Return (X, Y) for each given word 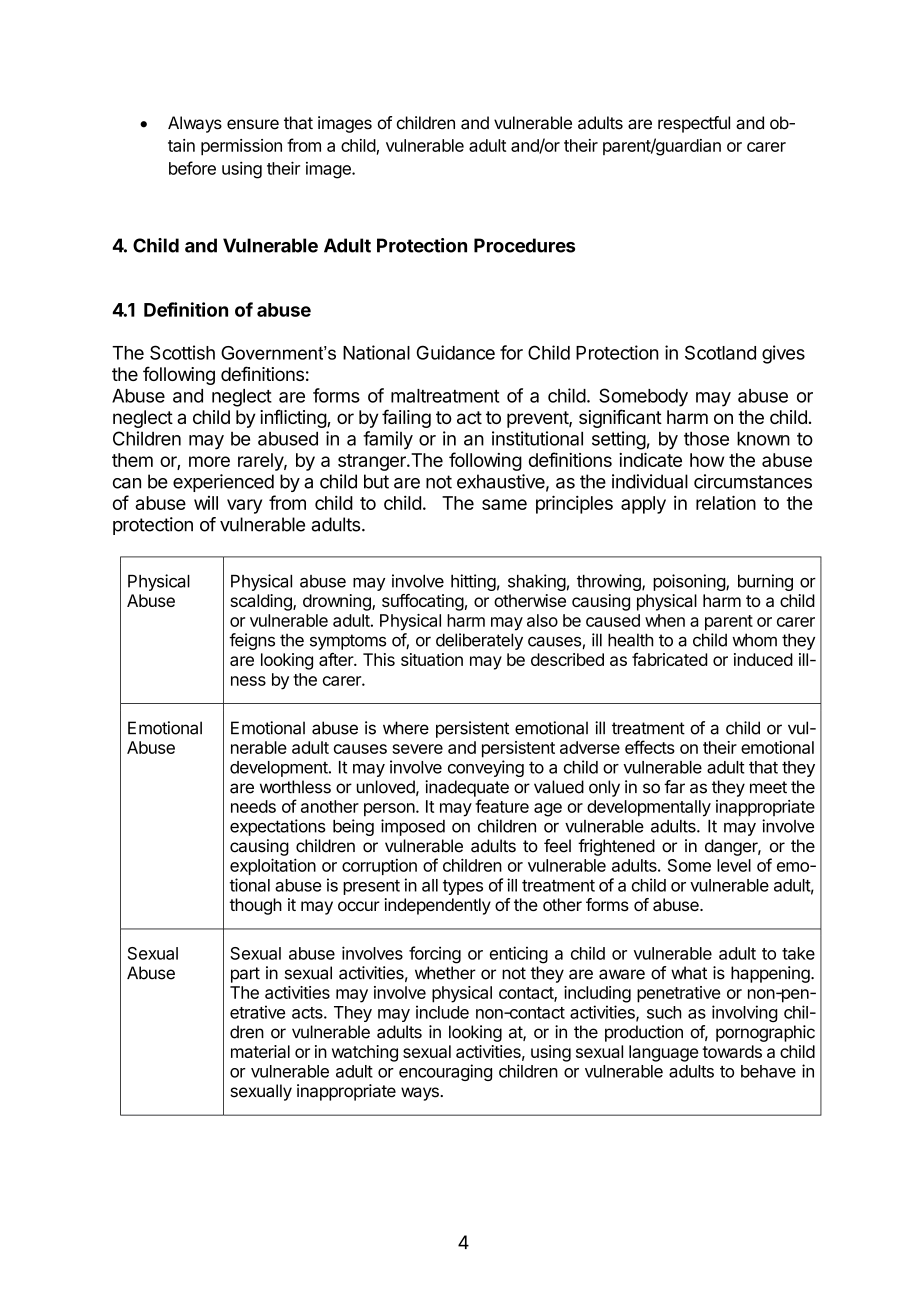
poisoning (690, 582)
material (260, 1051)
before (192, 168)
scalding (262, 602)
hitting (473, 582)
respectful (694, 124)
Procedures (524, 245)
